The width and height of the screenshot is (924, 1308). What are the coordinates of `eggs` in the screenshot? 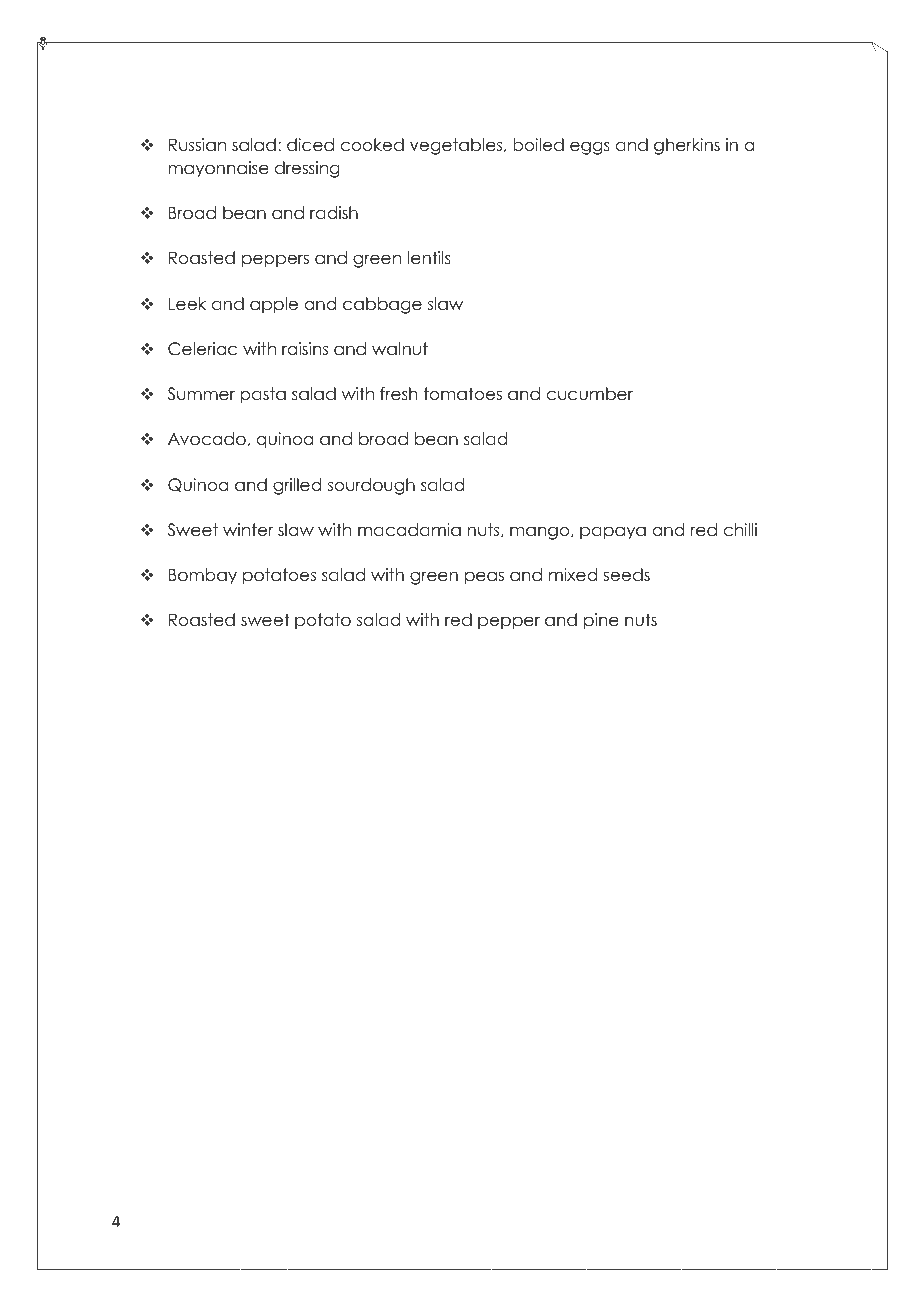 It's located at (590, 148).
